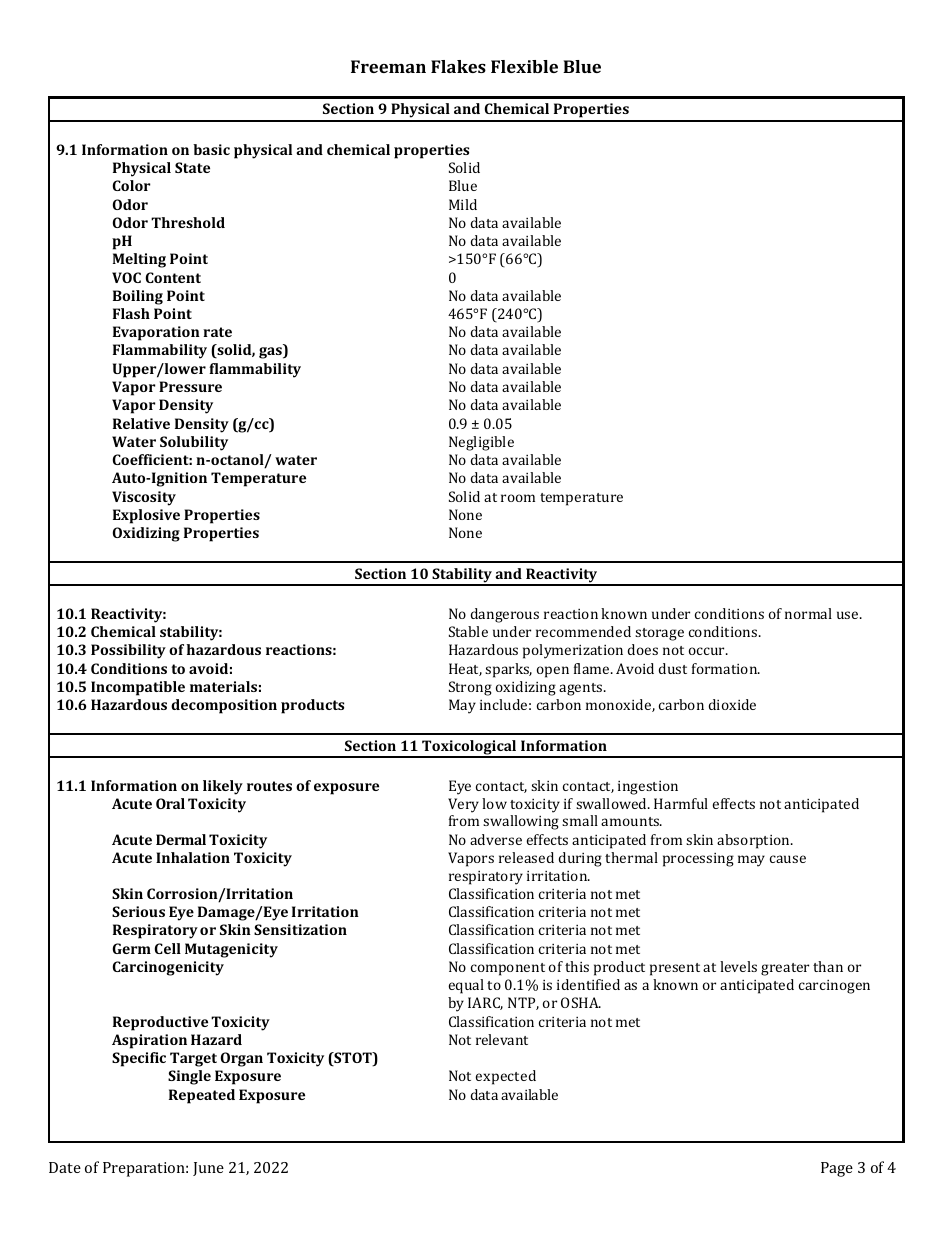 Image resolution: width=952 pixels, height=1233 pixels. What do you see at coordinates (141, 423) in the screenshot?
I see `Relative` at bounding box center [141, 423].
